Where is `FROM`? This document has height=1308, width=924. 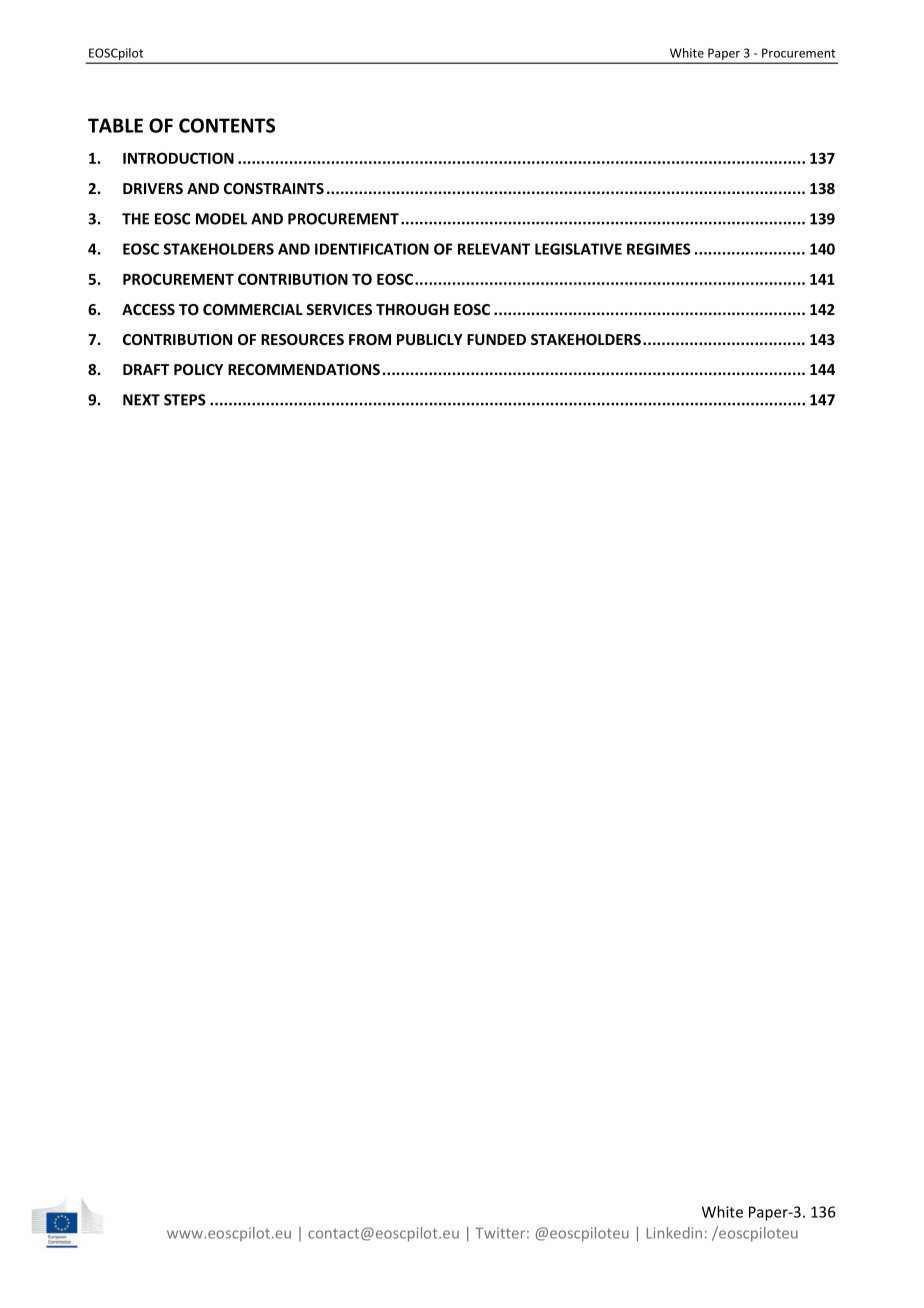 FROM is located at coordinates (370, 339).
